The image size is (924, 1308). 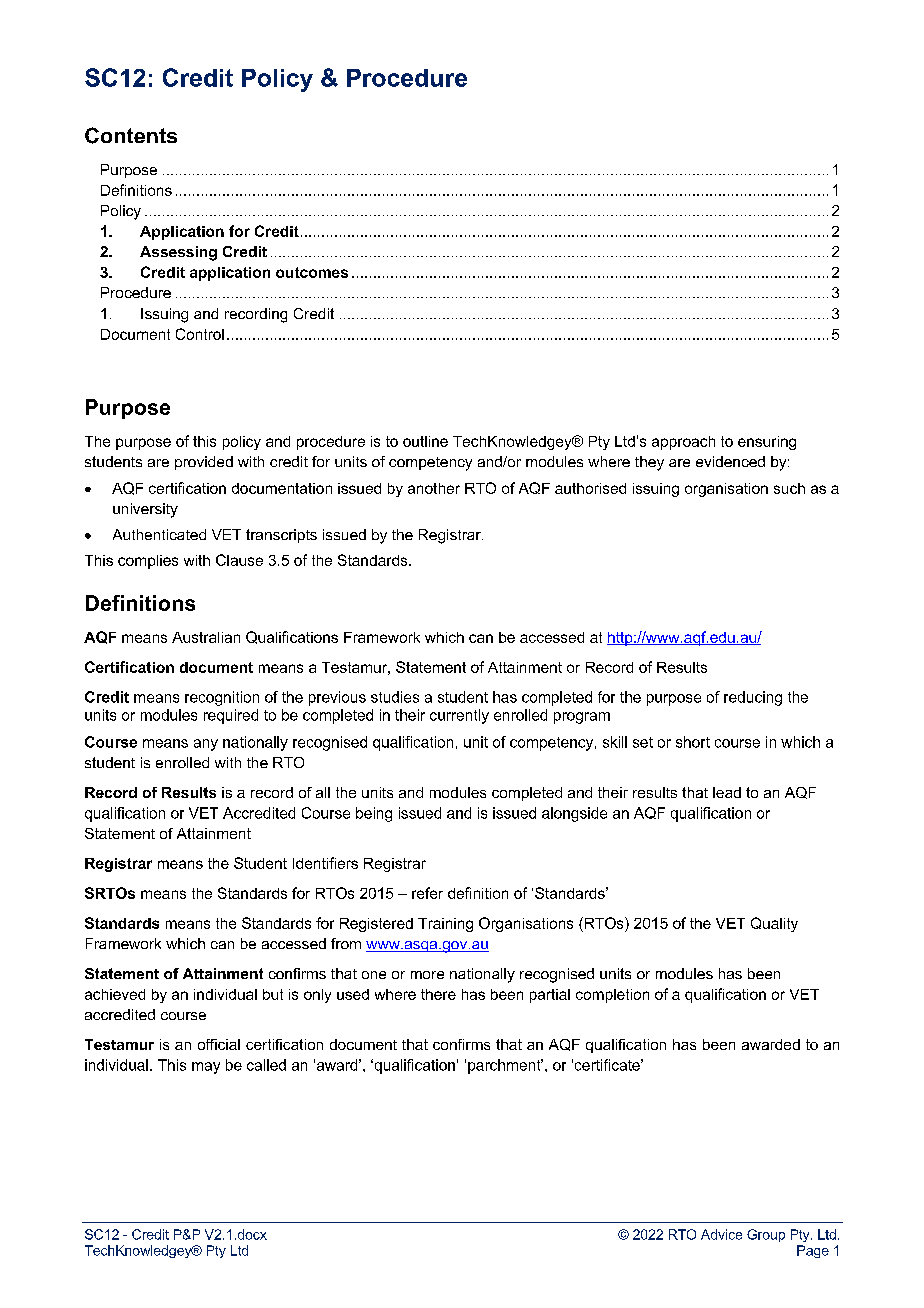 What do you see at coordinates (131, 135) in the image?
I see `Contents` at bounding box center [131, 135].
